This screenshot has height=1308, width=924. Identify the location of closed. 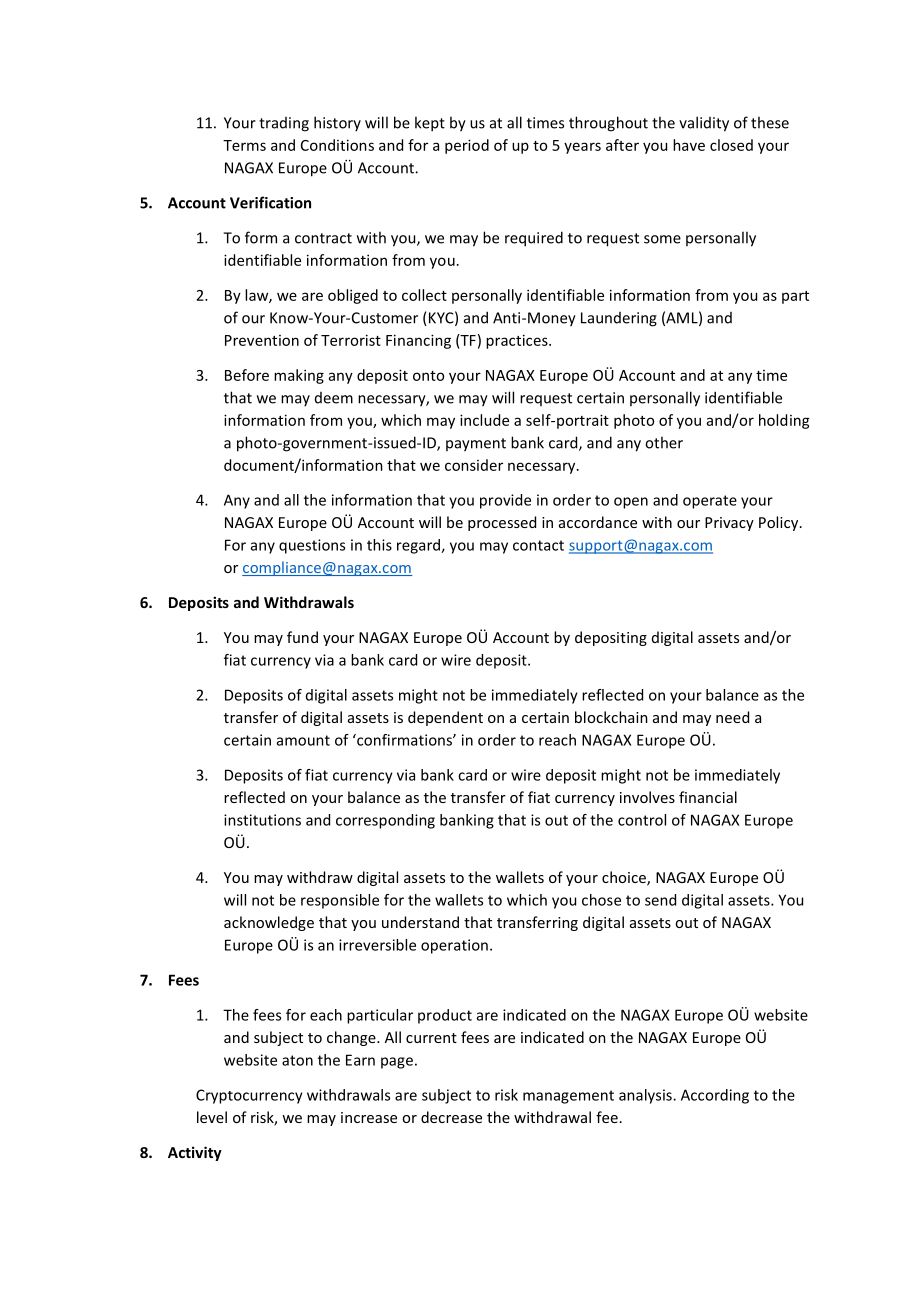
(731, 145).
